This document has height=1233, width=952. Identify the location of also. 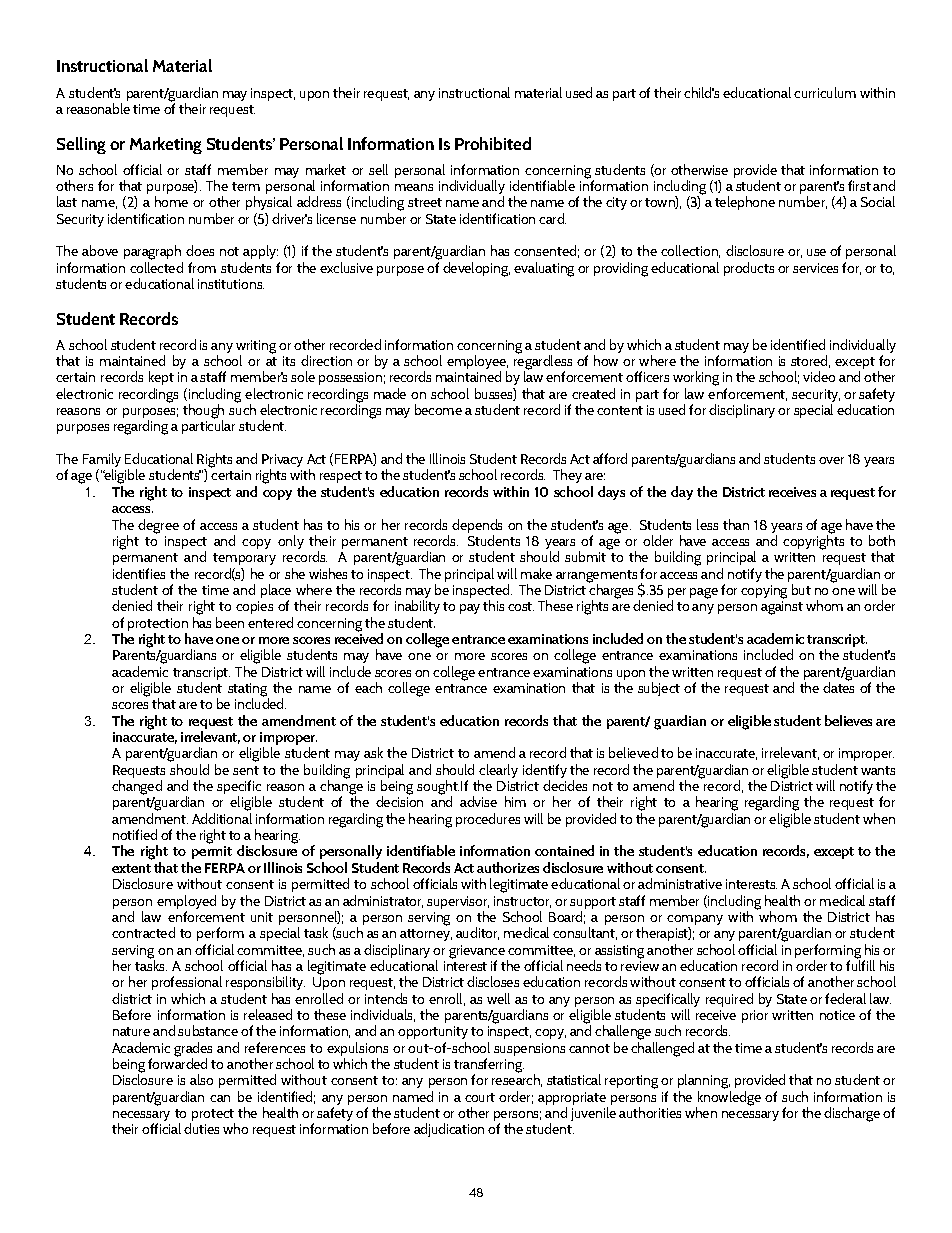
(201, 1079).
